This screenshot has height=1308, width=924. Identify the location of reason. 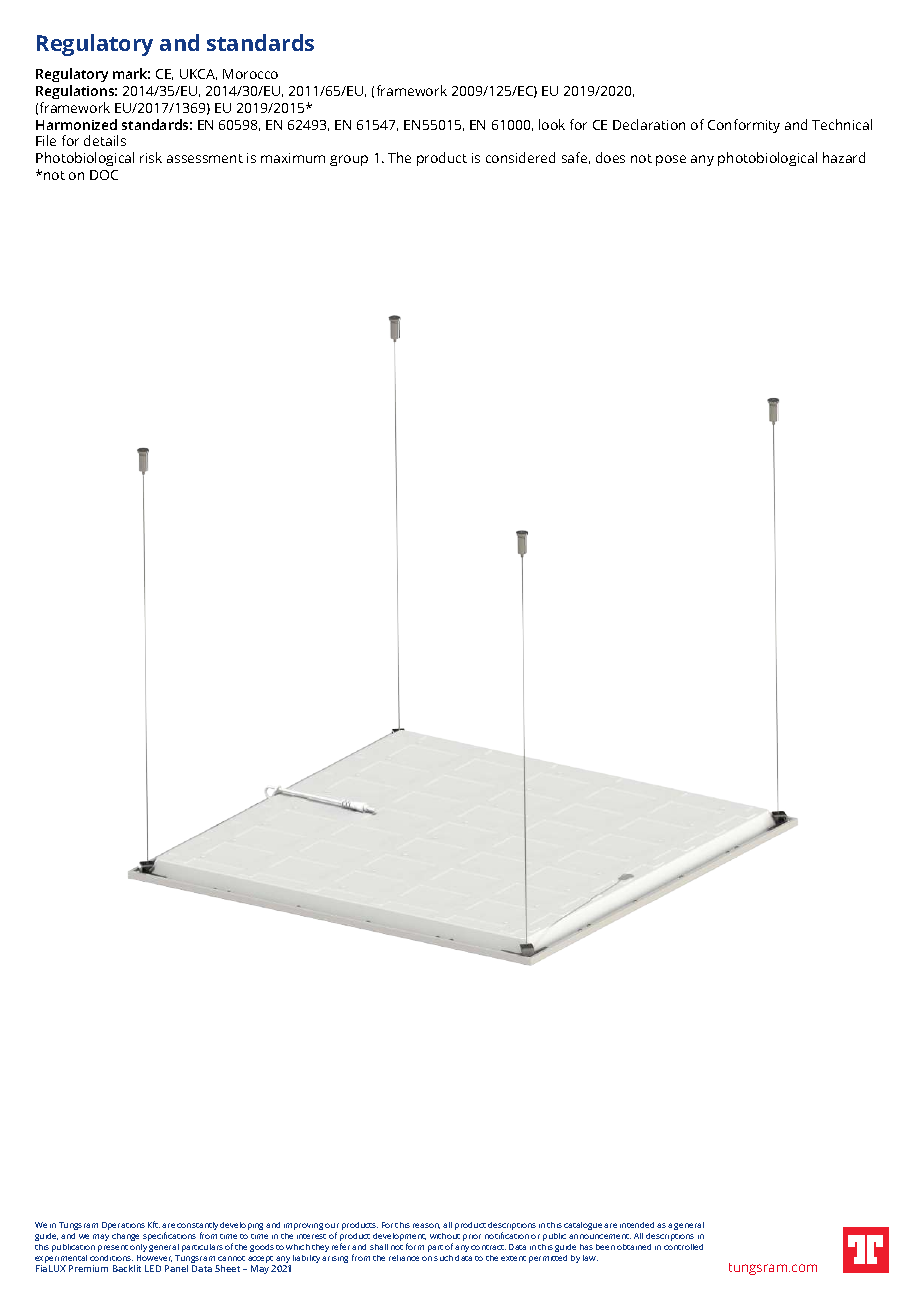
(426, 1226).
